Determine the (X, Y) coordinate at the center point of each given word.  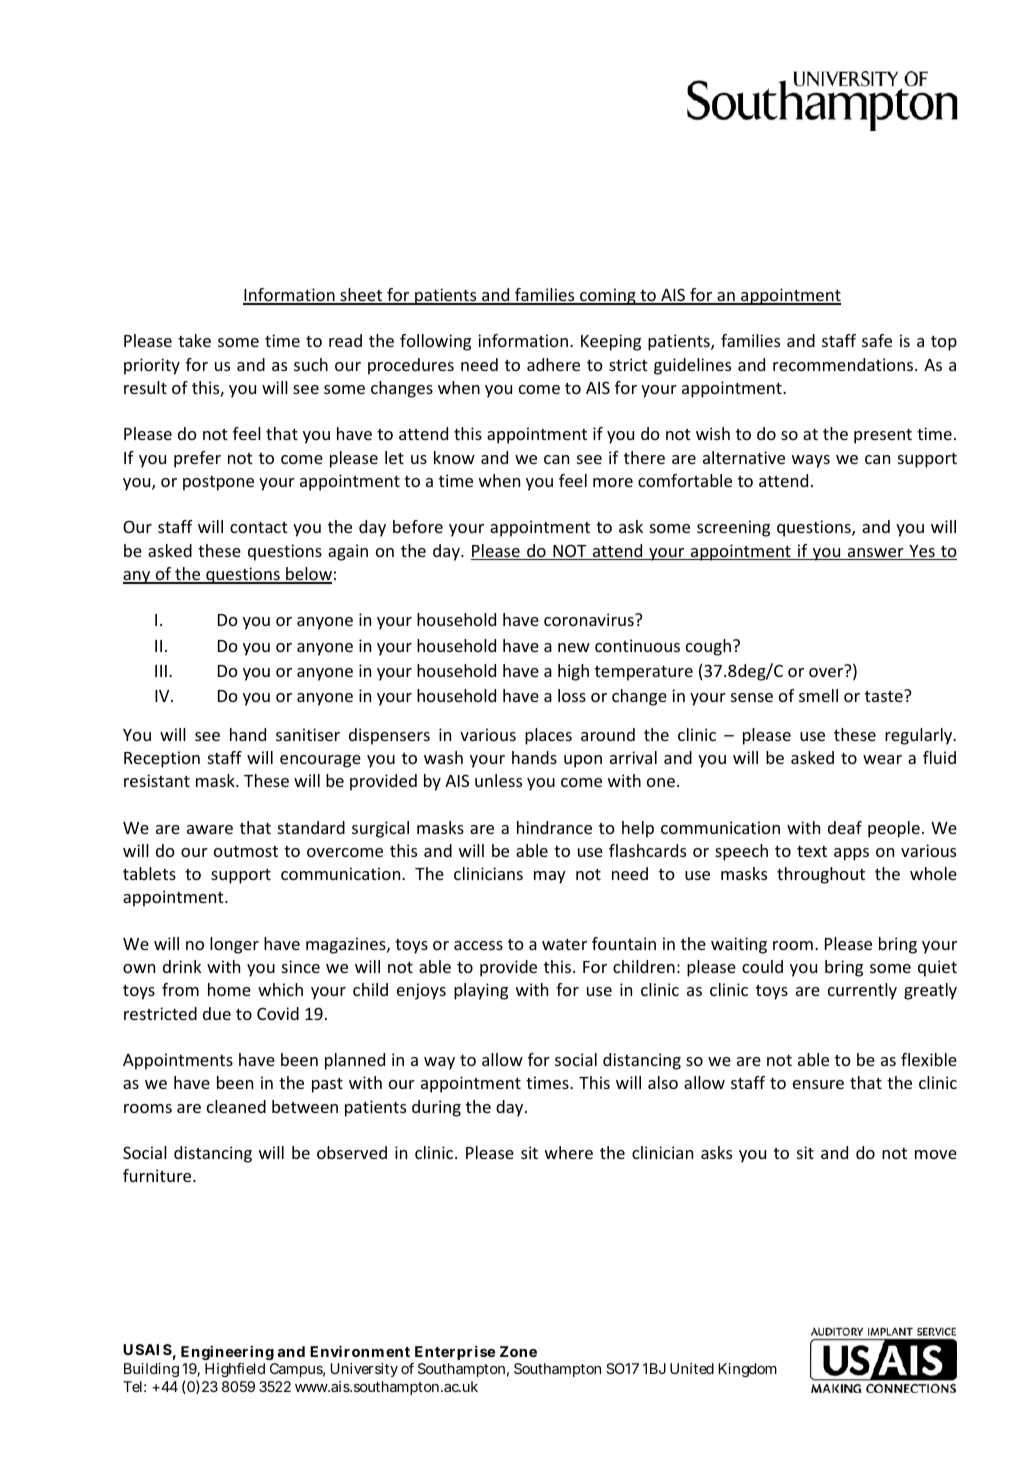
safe (877, 340)
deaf (845, 827)
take (194, 340)
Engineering (228, 1354)
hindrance (554, 827)
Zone (518, 1351)
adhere (553, 364)
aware (210, 829)
